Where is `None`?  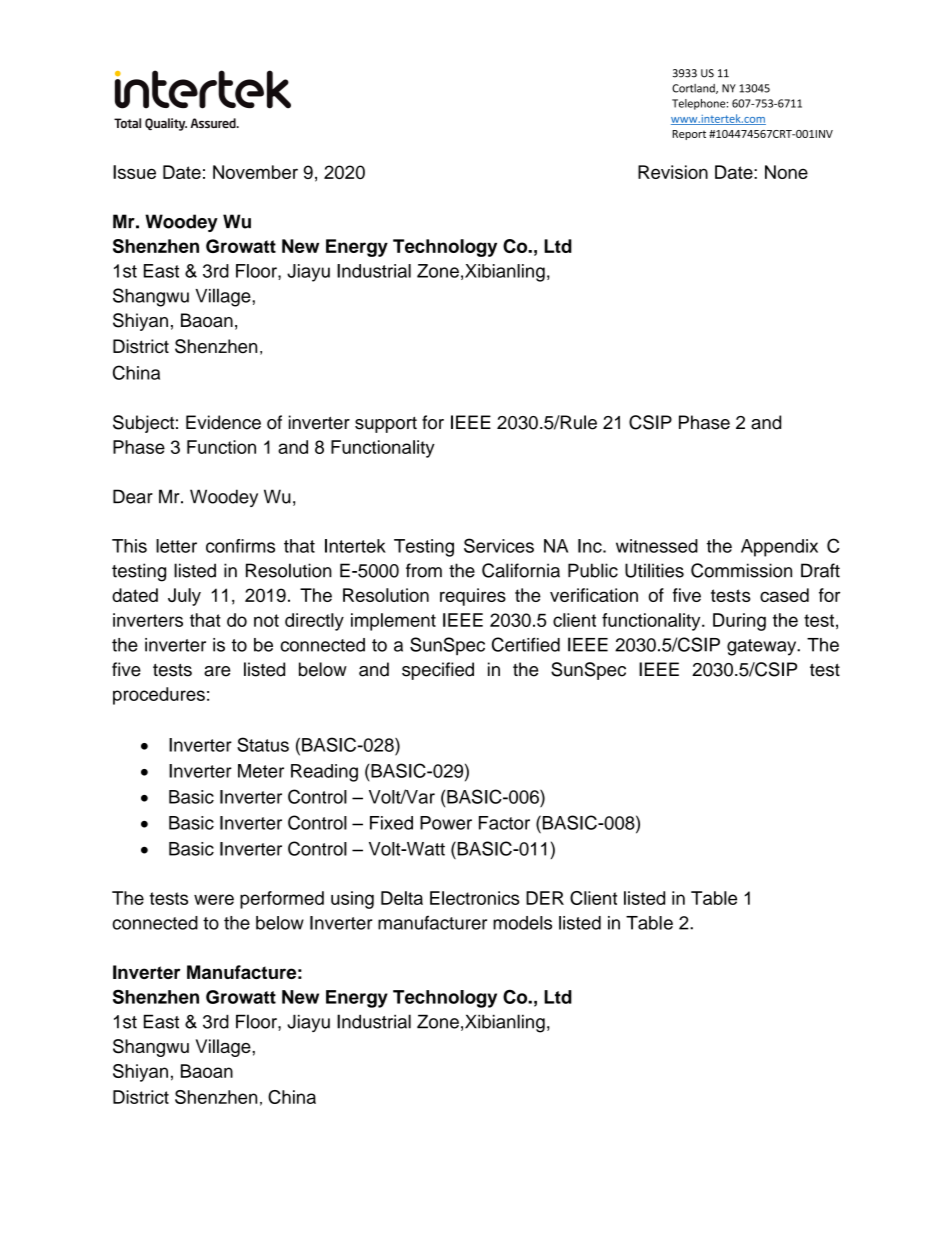
None is located at coordinates (786, 172).
